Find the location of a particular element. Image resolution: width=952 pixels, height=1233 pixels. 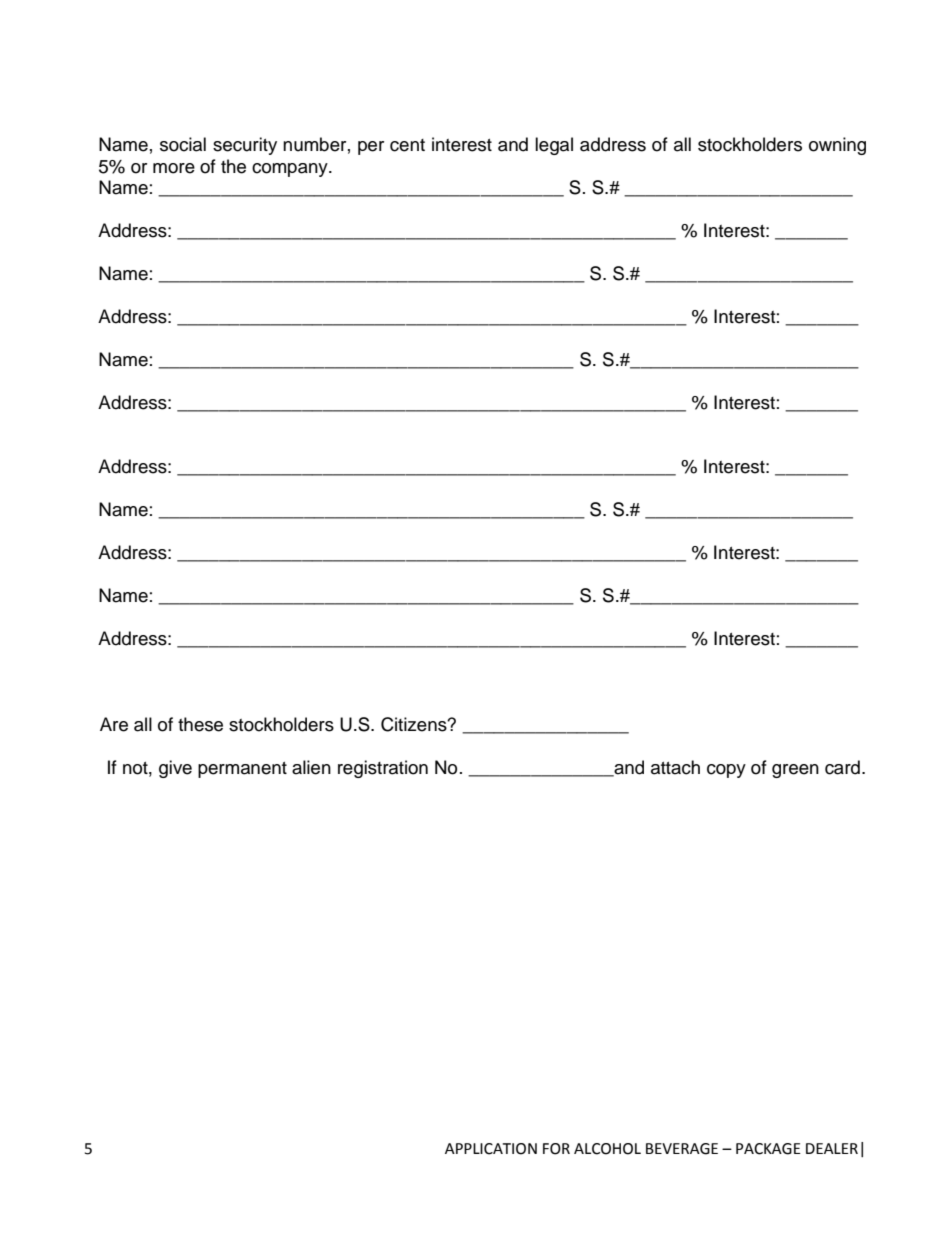

PACKAGE is located at coordinates (768, 1149).
